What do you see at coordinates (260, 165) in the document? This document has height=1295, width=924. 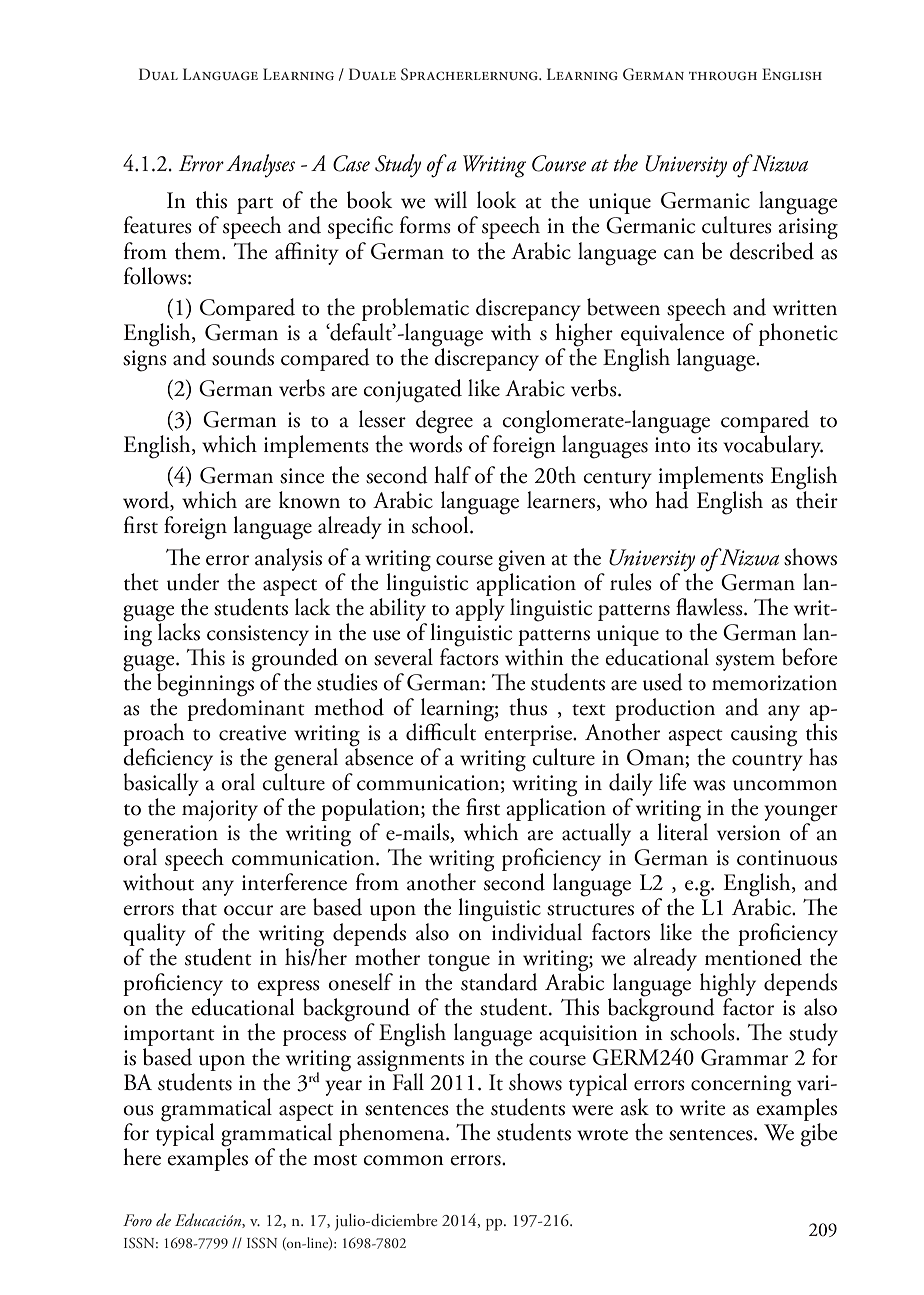 I see `Analyses` at bounding box center [260, 165].
